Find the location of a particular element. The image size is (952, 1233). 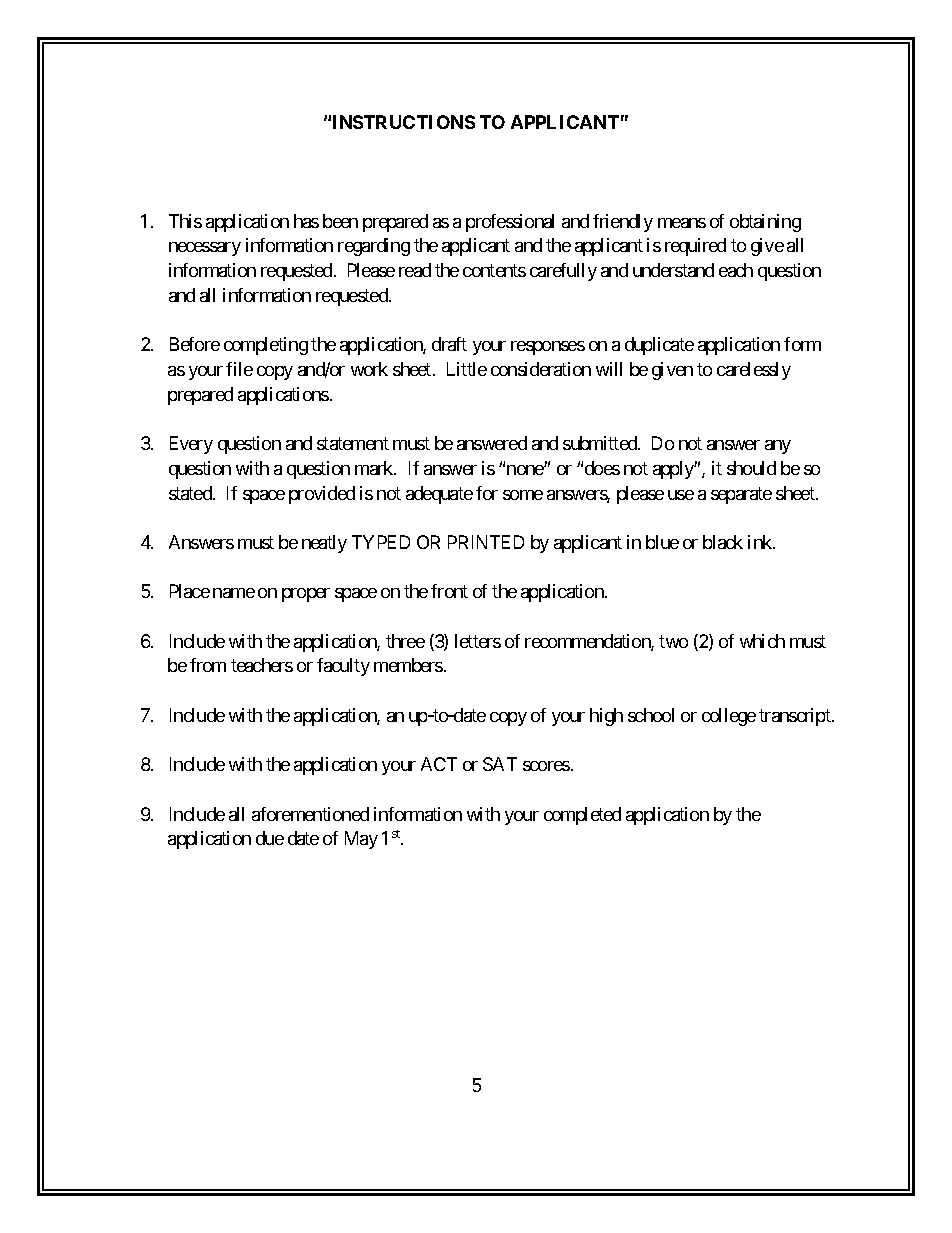

neatly is located at coordinates (324, 544).
